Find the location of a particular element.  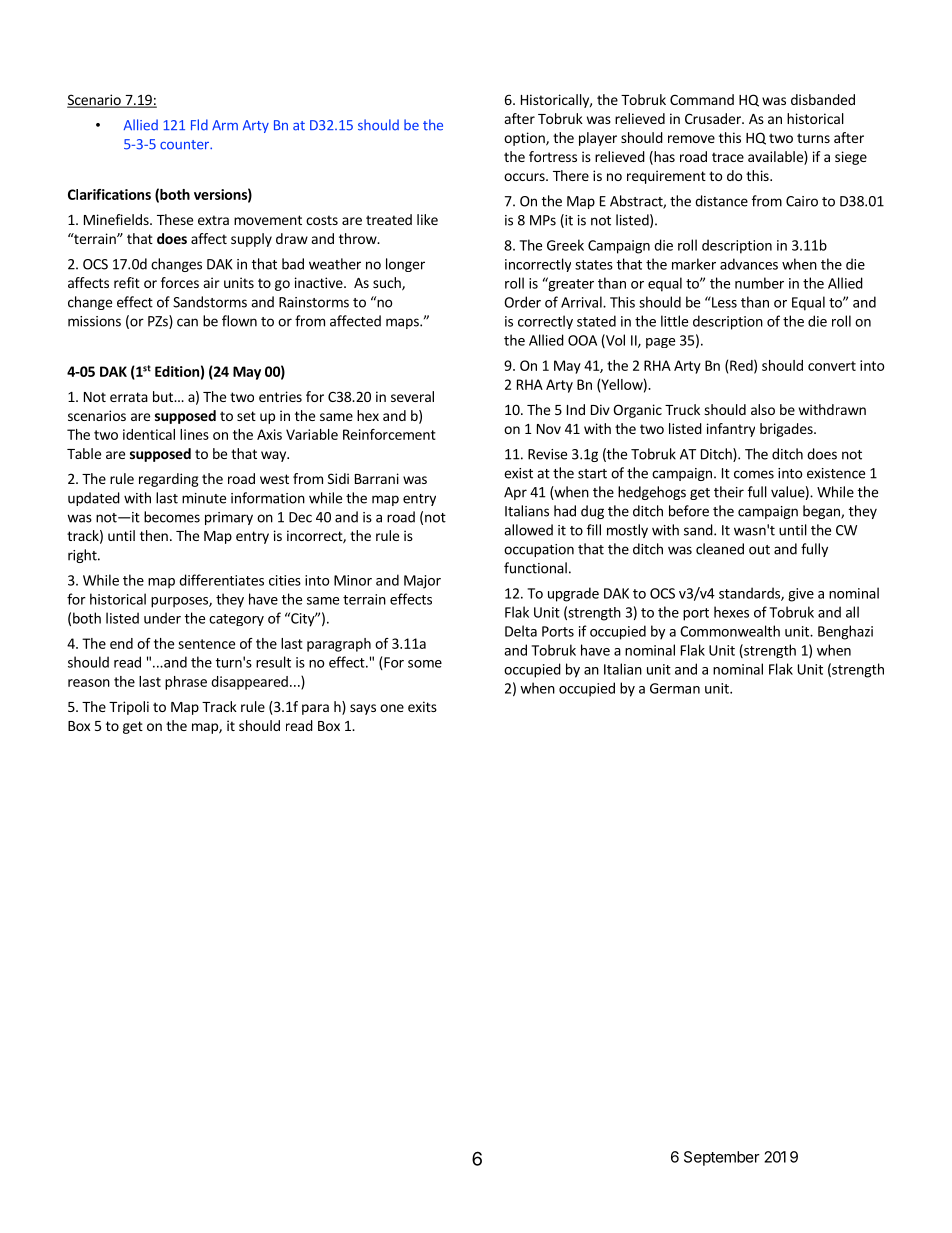

Tripoli is located at coordinates (129, 708).
